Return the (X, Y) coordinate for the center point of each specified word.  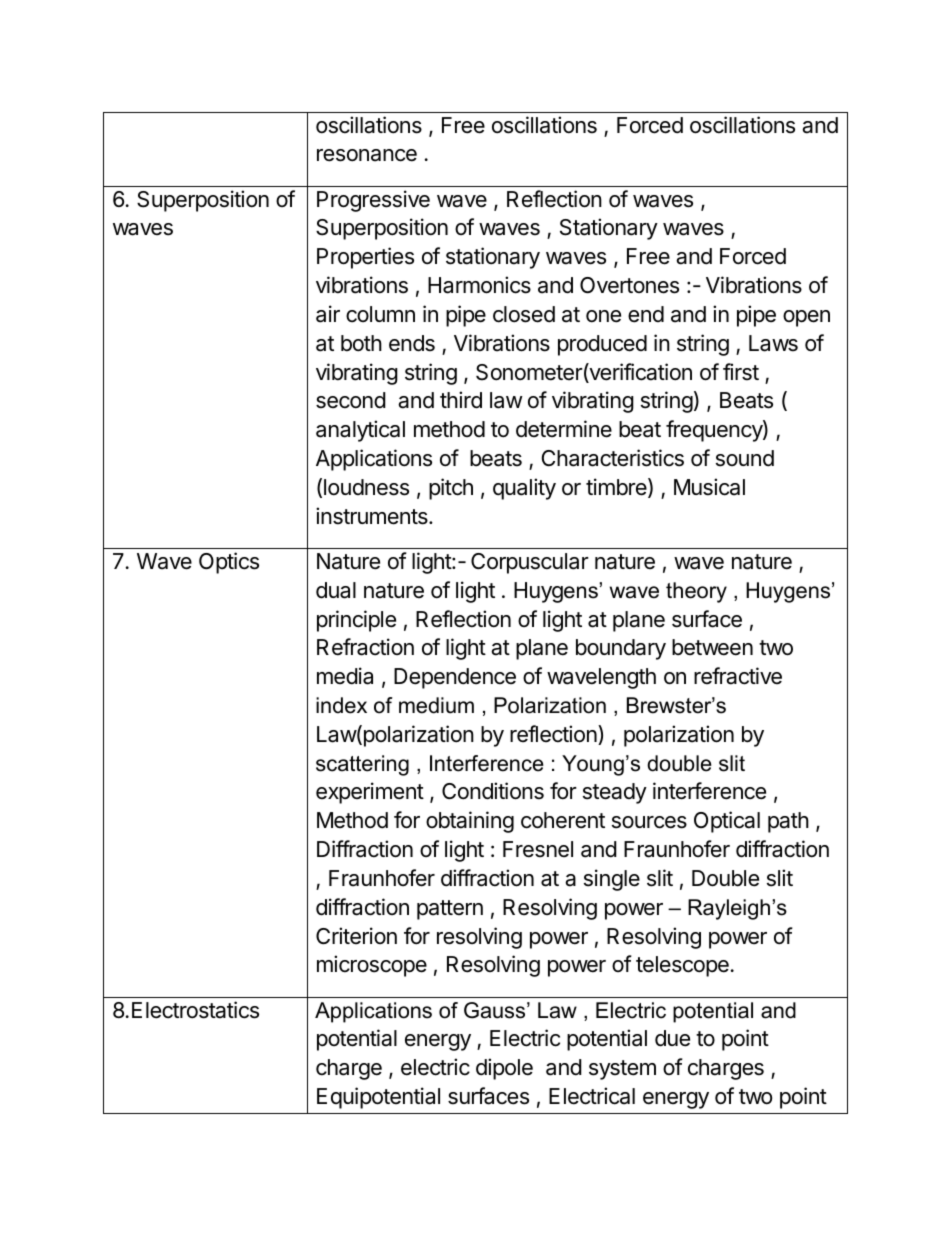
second (351, 400)
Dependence (455, 678)
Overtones (629, 285)
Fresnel (538, 849)
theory (696, 592)
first (741, 372)
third (461, 400)
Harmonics (479, 285)
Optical (727, 822)
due (672, 1038)
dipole (504, 1069)
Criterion (356, 936)
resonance (367, 155)
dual (336, 590)
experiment (370, 793)
